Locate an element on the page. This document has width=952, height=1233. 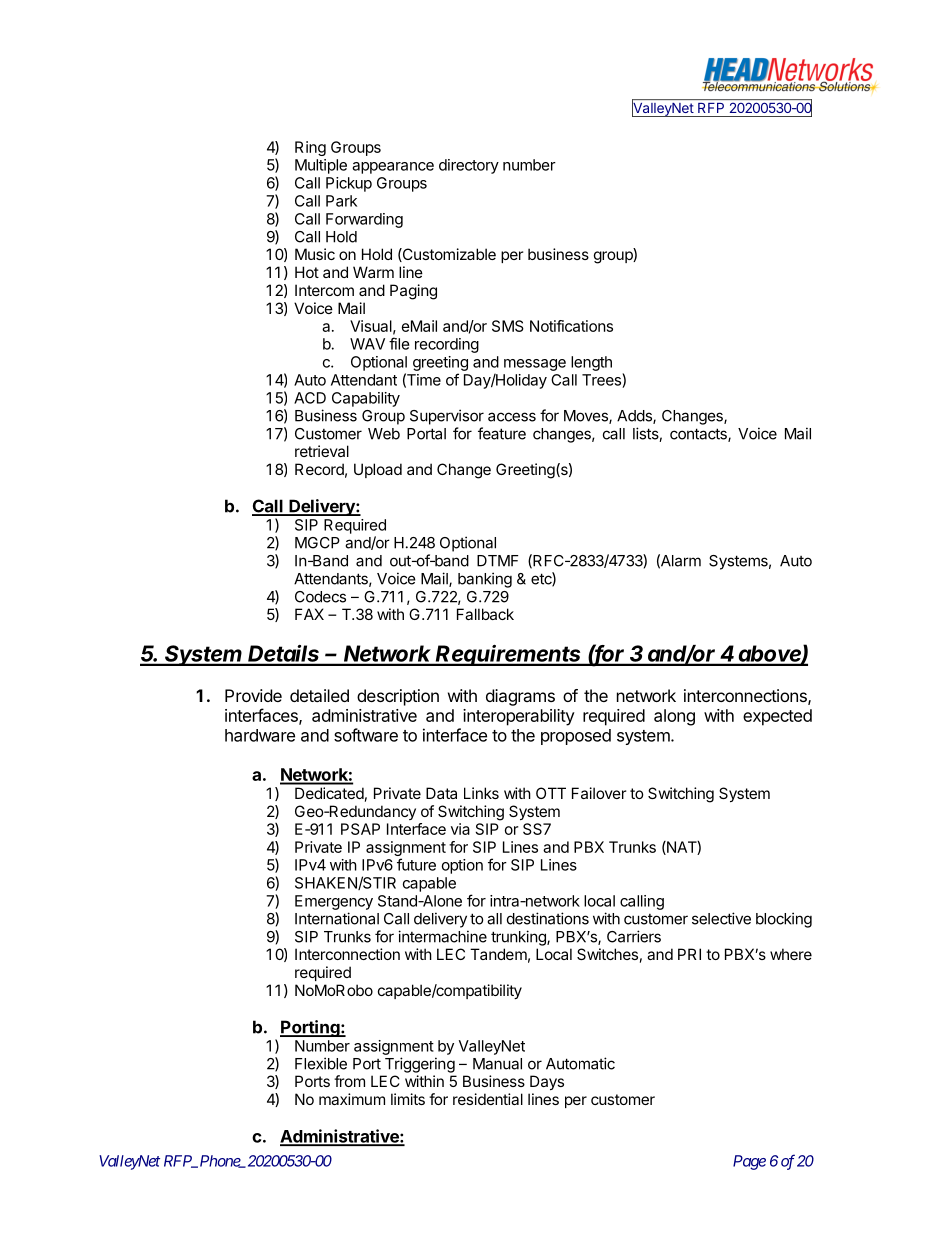
trunking is located at coordinates (519, 938).
